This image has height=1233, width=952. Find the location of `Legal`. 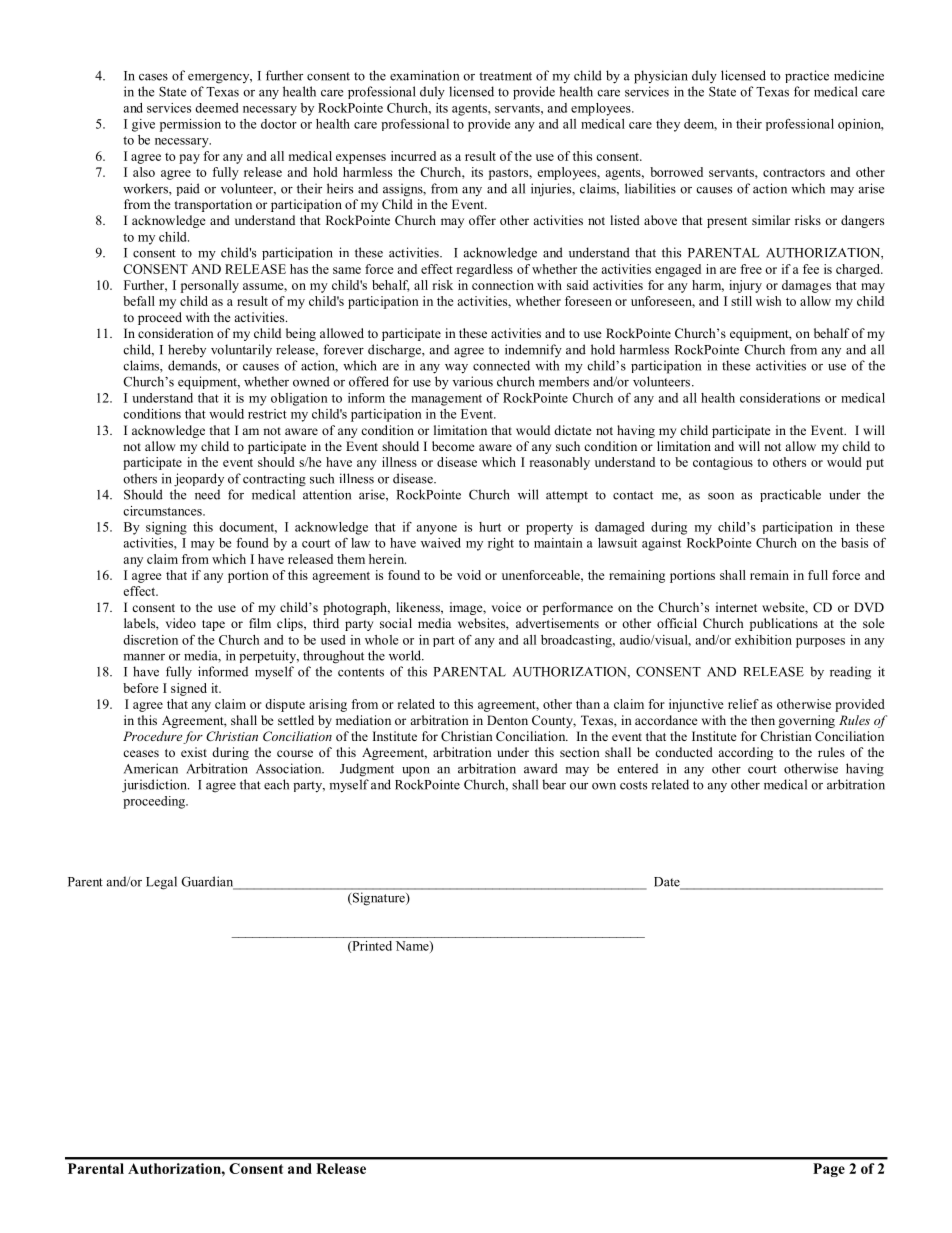

Legal is located at coordinates (161, 883).
